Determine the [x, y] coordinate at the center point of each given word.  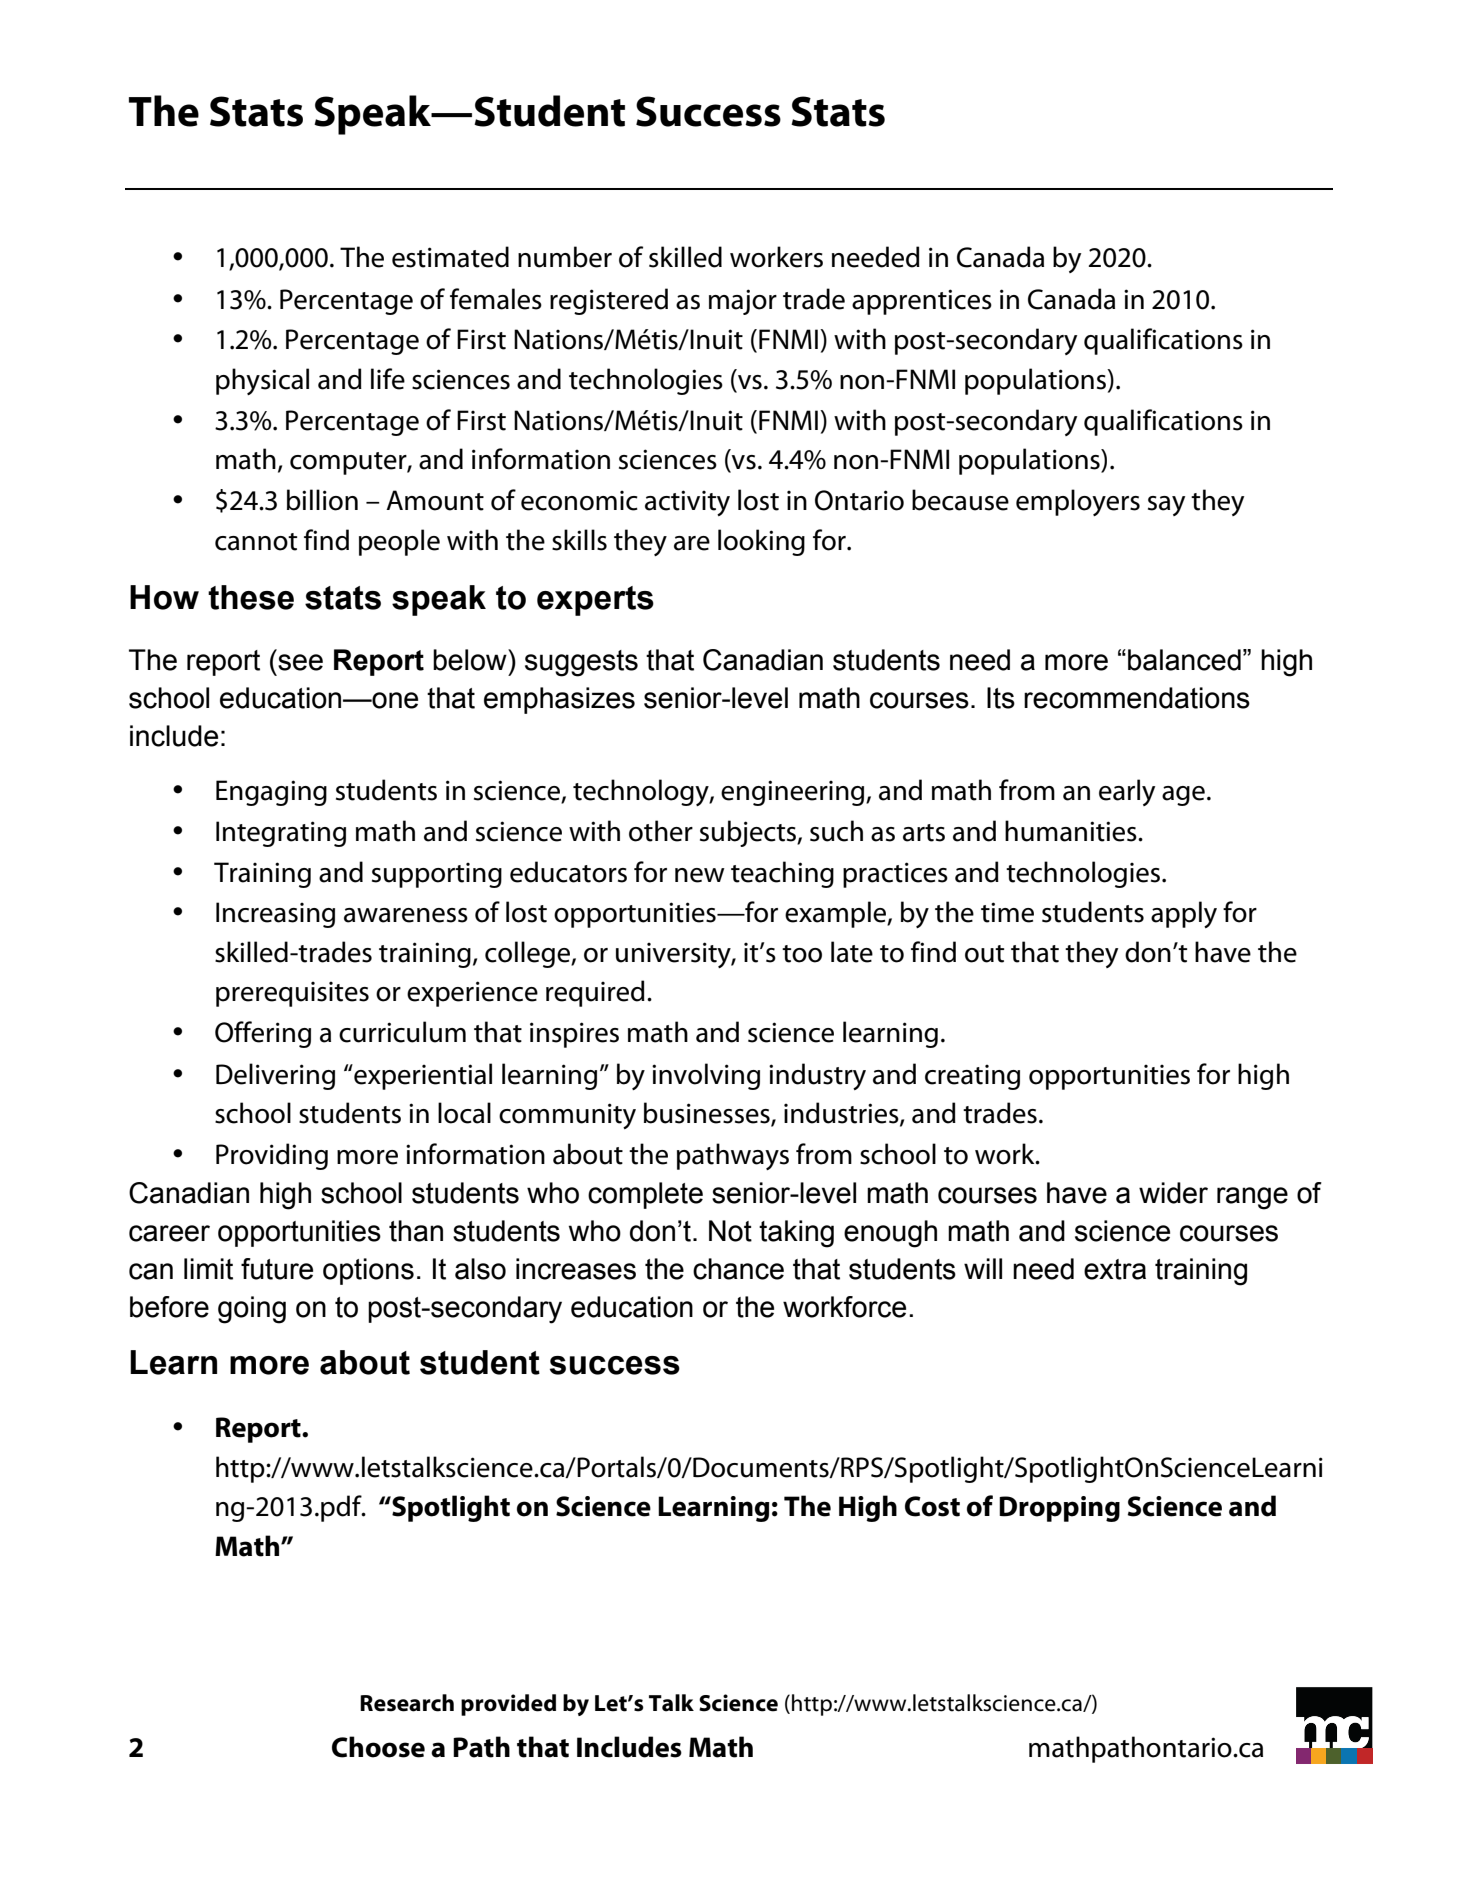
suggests [581, 663]
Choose [378, 1747]
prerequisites [292, 994]
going [252, 1310]
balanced [1184, 660]
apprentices [922, 302]
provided [508, 1705]
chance [738, 1269]
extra [1115, 1269]
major [743, 302]
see [300, 662]
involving [706, 1076]
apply [1184, 914]
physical [262, 381]
